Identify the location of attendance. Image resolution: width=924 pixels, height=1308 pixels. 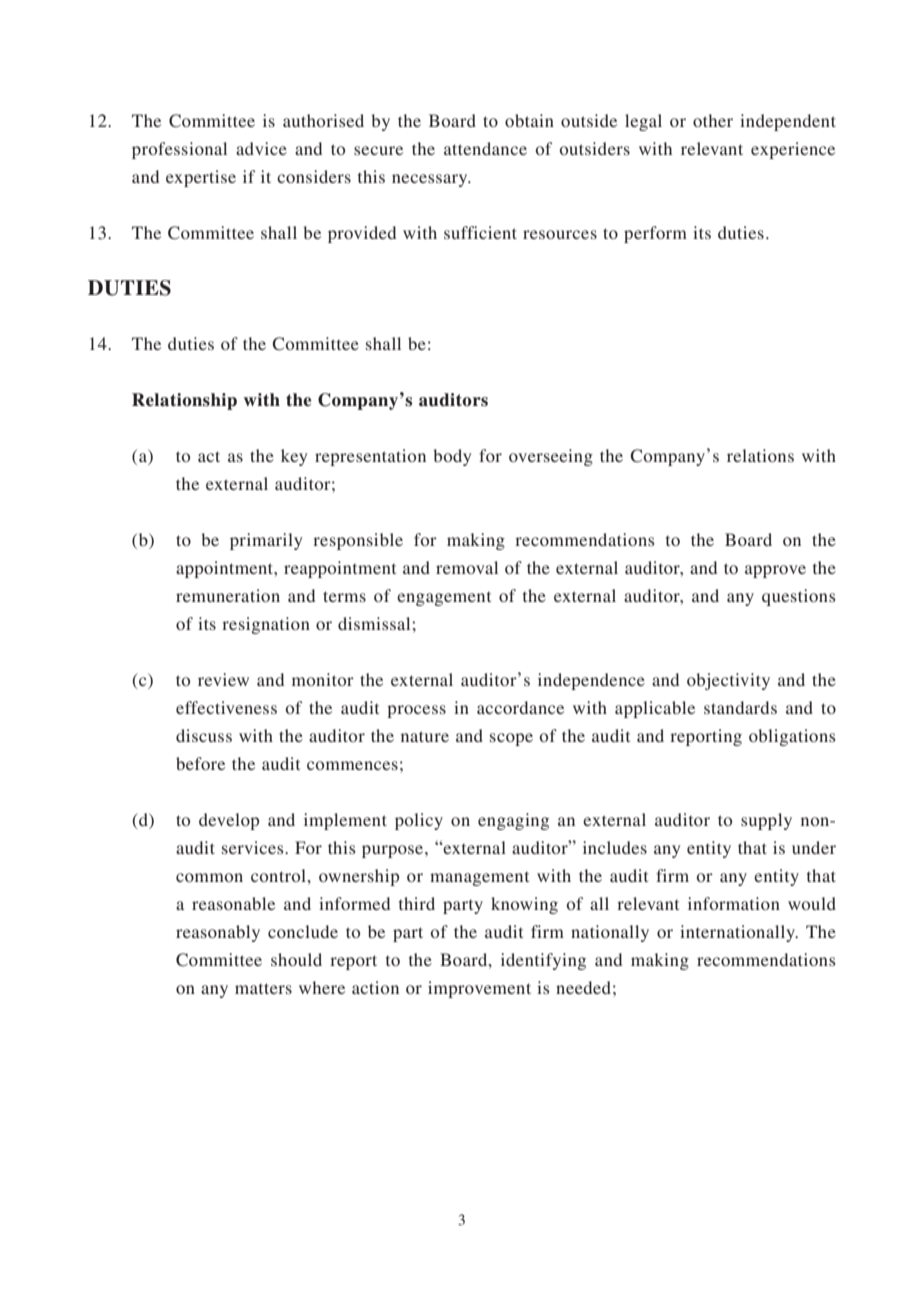
(485, 148).
